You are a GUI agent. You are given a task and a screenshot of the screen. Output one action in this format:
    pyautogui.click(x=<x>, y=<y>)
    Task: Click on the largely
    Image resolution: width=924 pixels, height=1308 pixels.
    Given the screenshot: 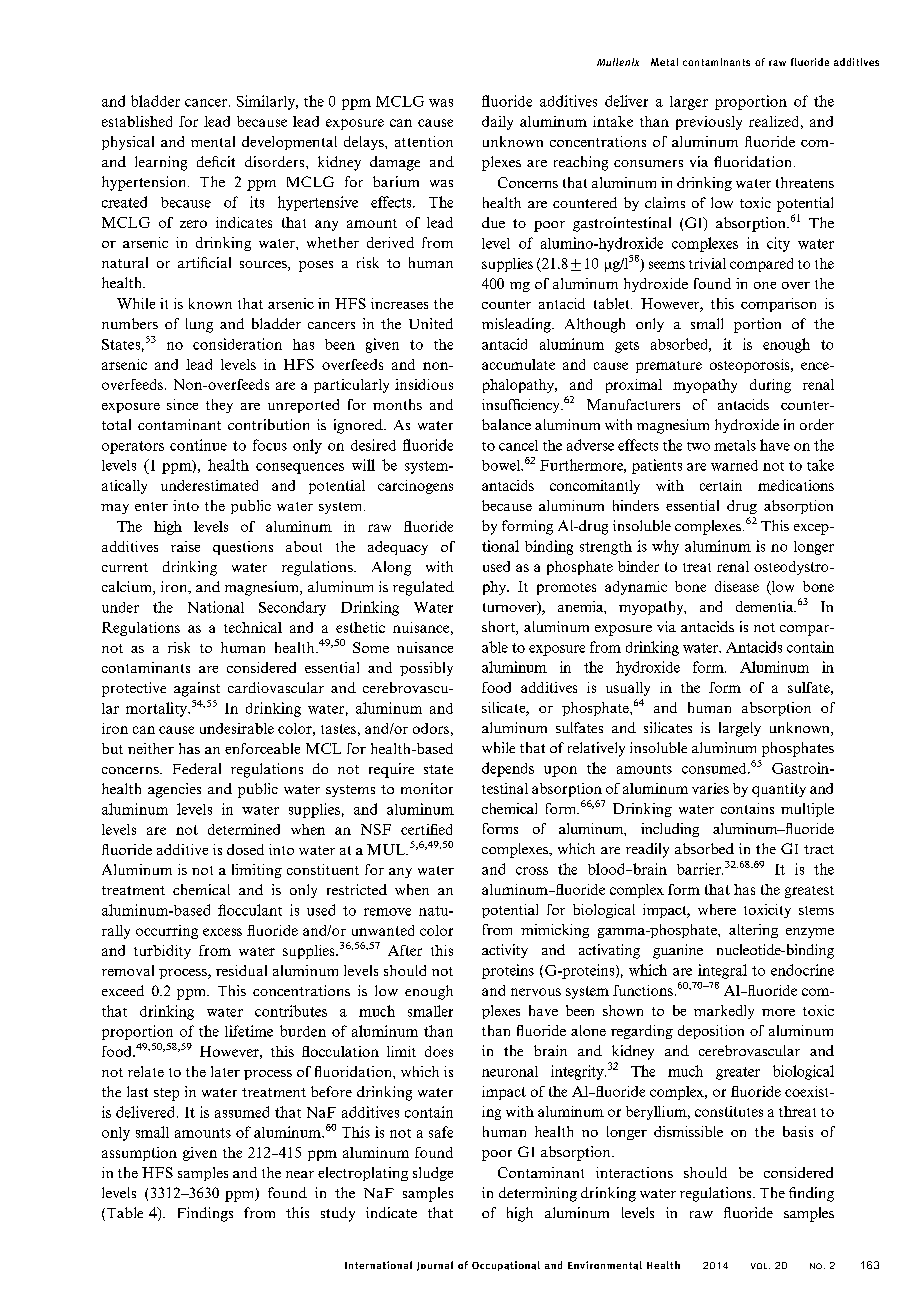 What is the action you would take?
    pyautogui.click(x=740, y=729)
